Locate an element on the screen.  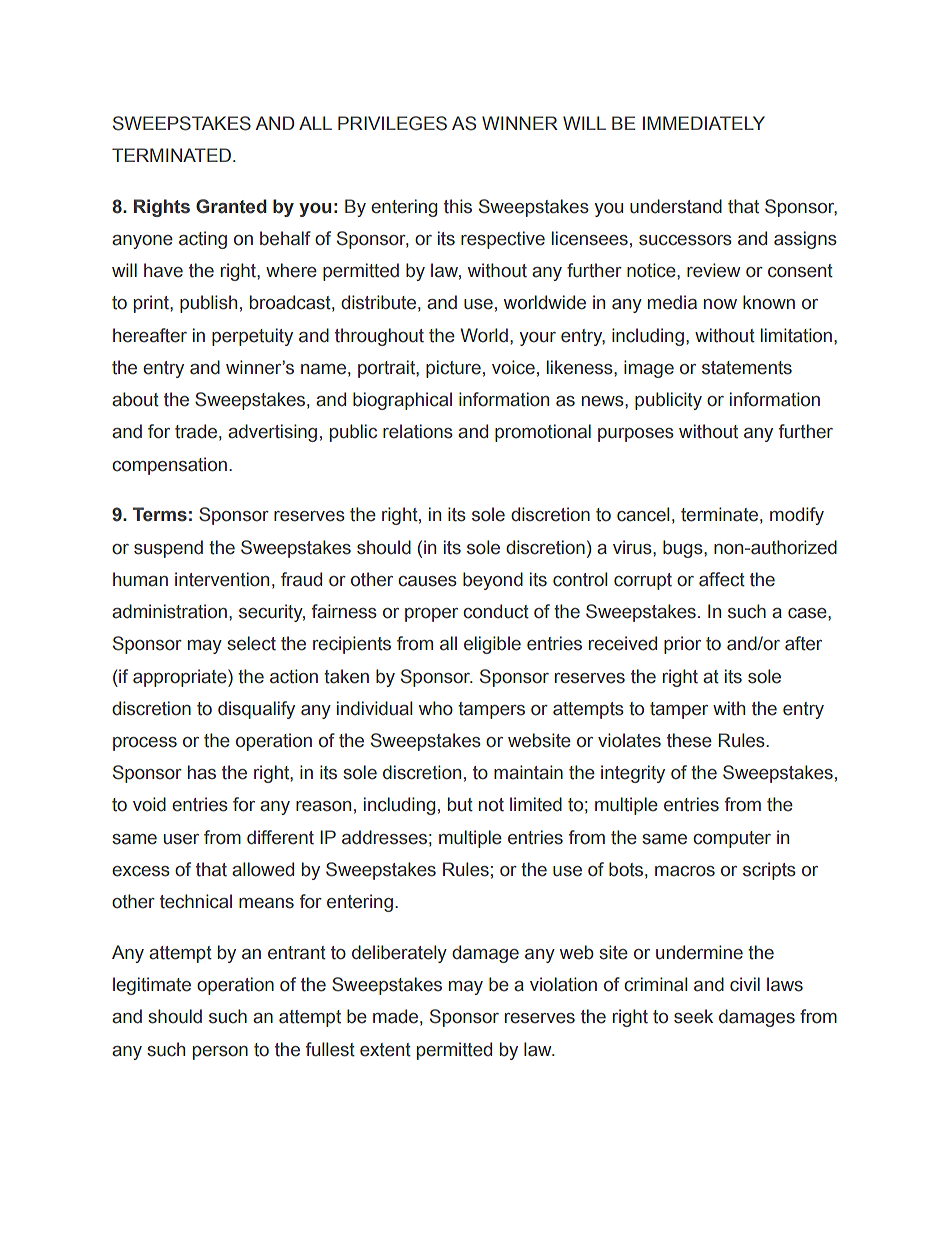
extent is located at coordinates (385, 1050).
